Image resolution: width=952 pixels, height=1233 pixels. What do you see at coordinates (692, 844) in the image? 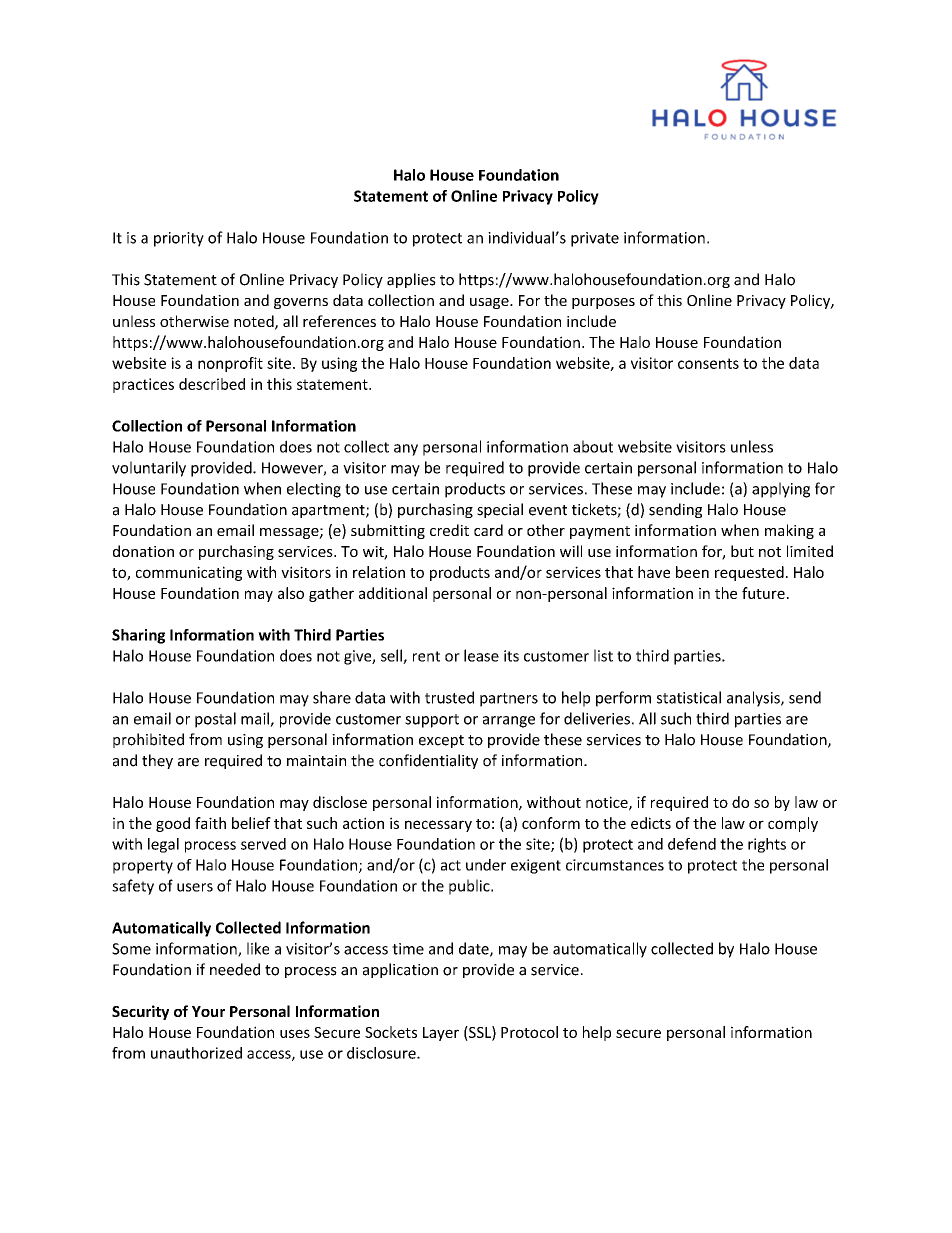
I see `defend` at bounding box center [692, 844].
